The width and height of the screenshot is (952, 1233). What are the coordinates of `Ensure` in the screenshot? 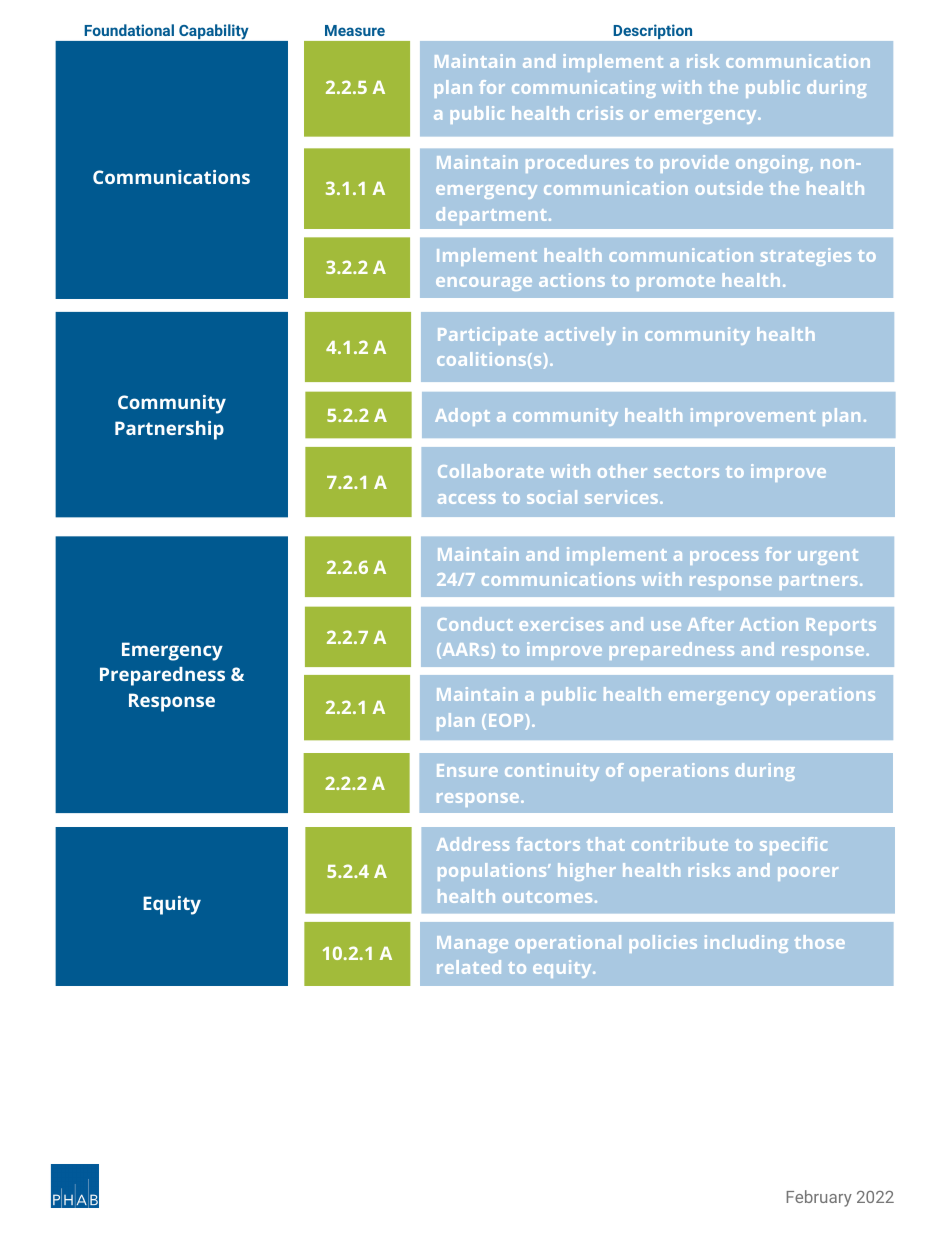 It's located at (467, 770).
